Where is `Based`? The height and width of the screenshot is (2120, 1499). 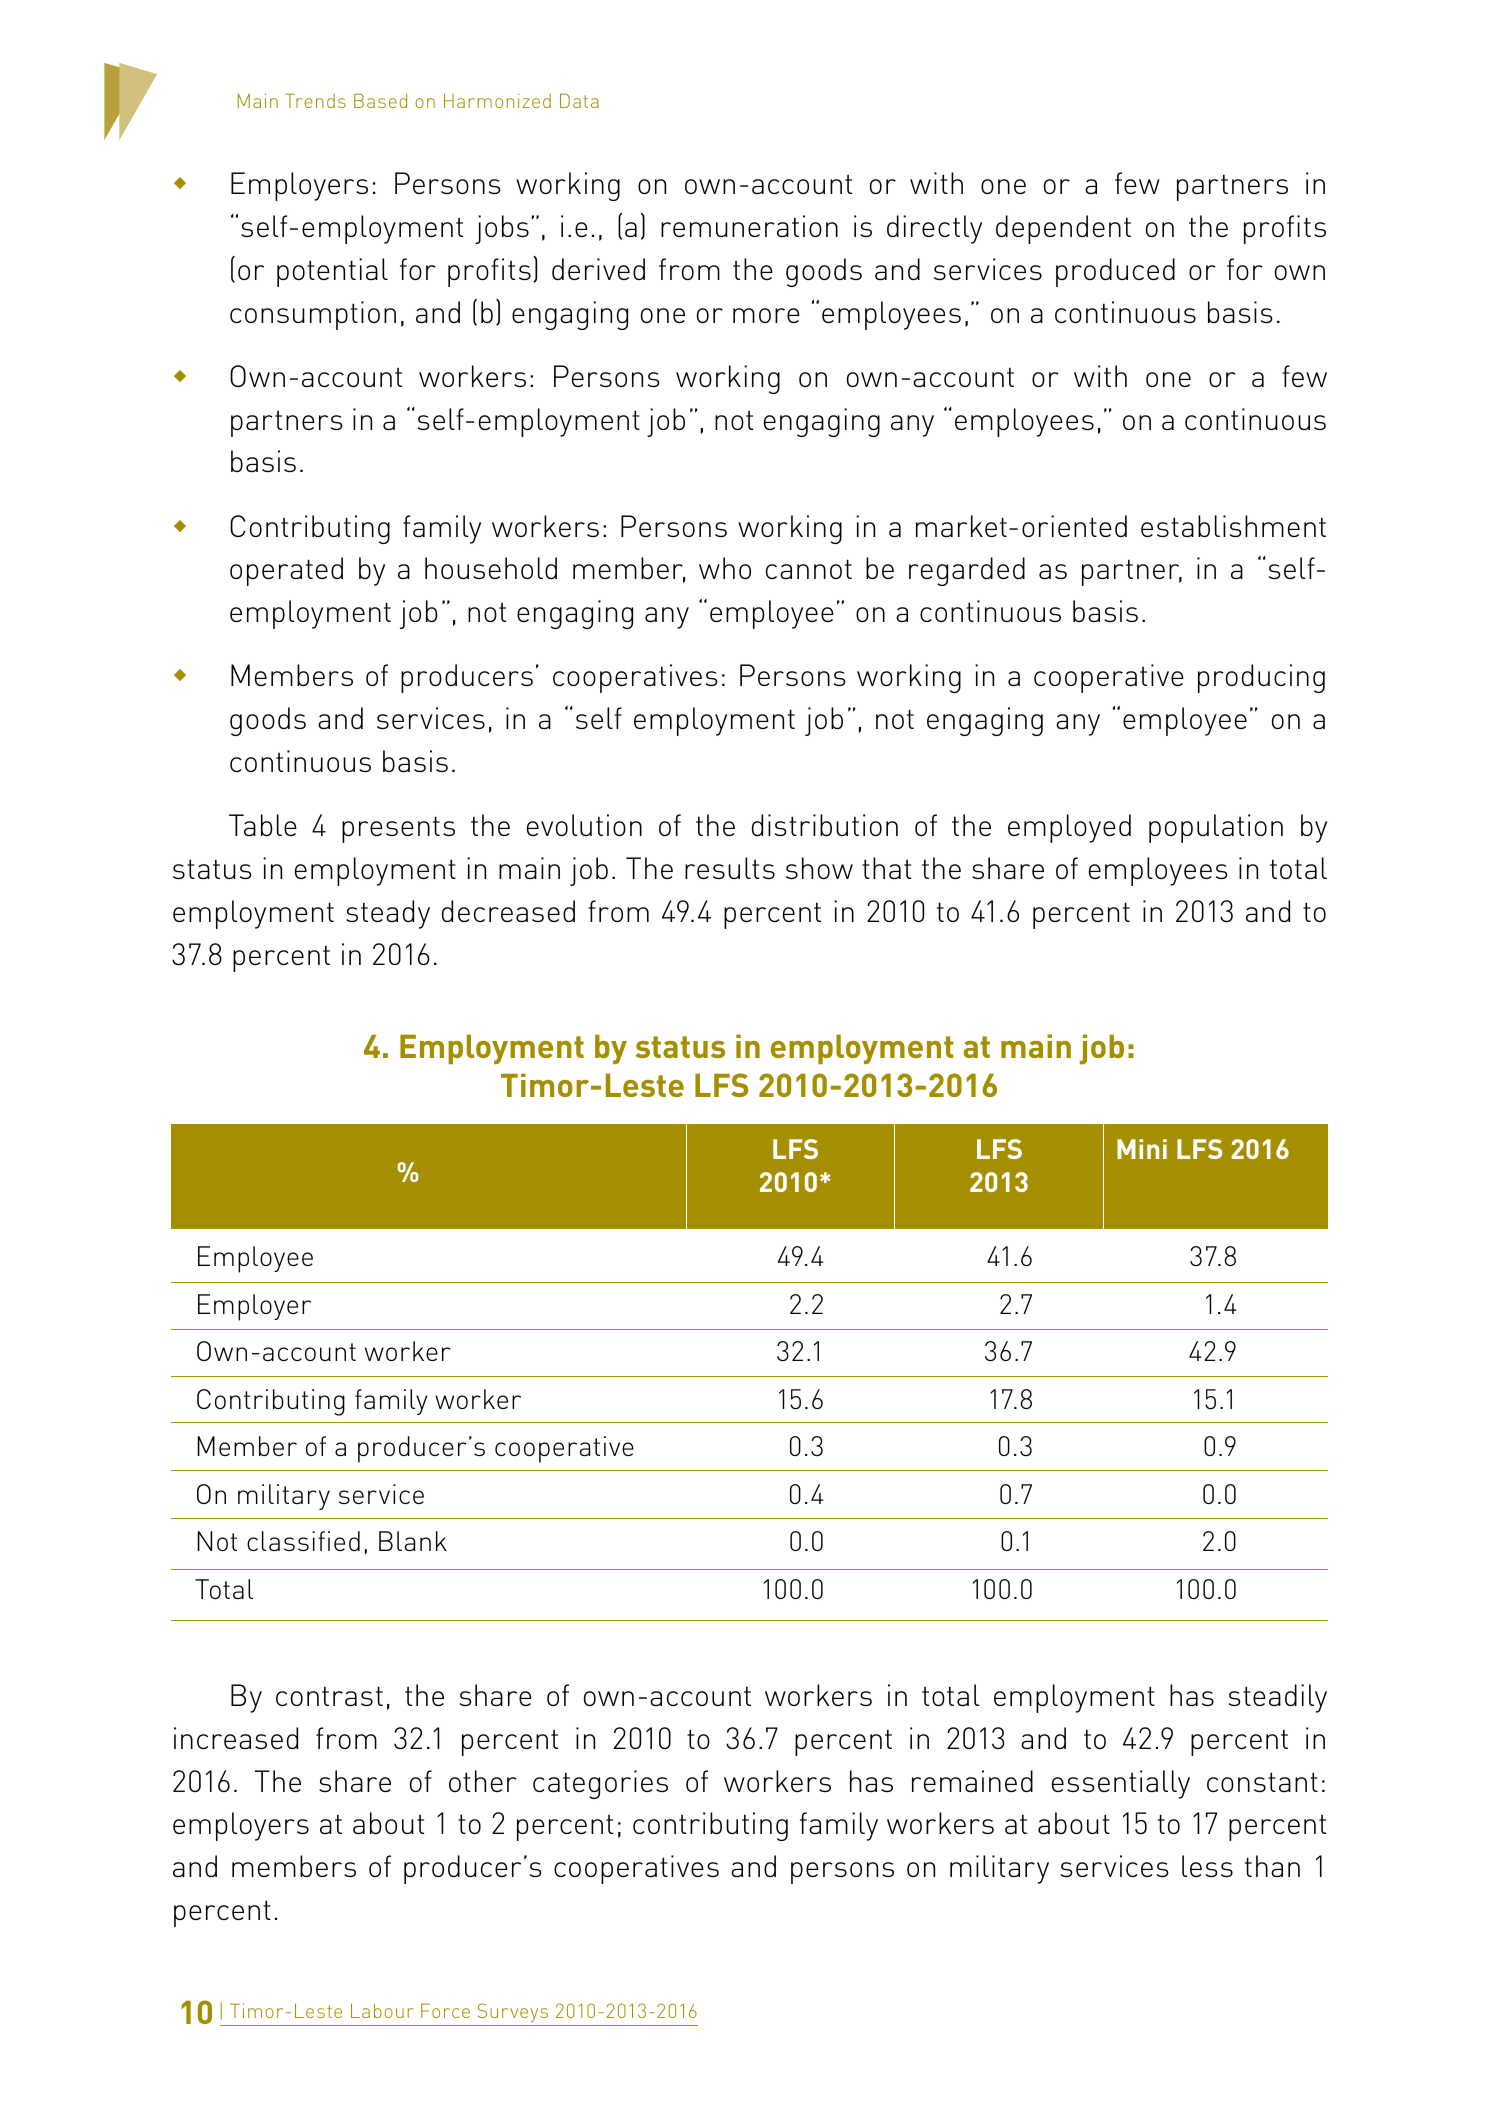
Based is located at coordinates (380, 100).
